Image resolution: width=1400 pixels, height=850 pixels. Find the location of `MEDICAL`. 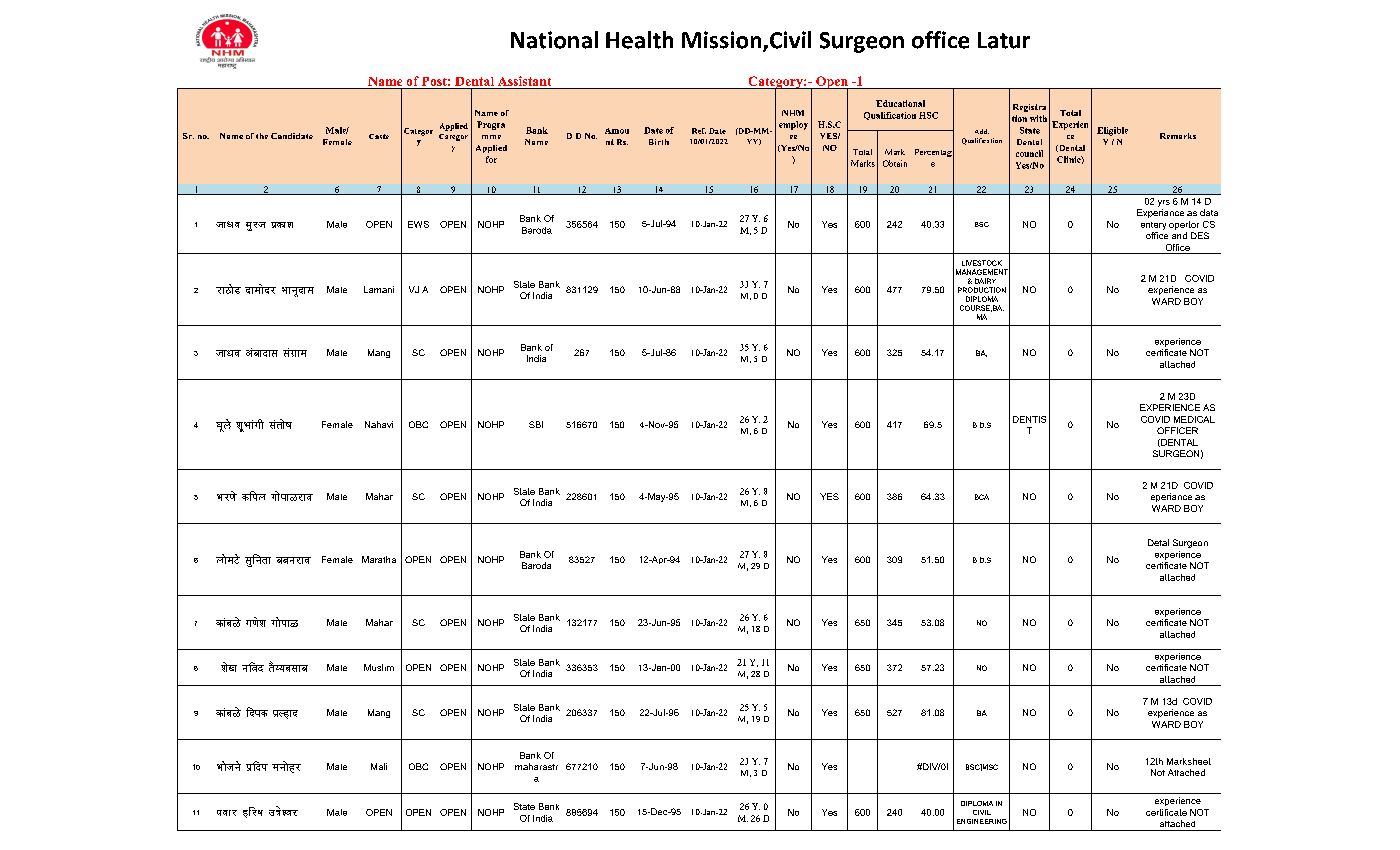

MEDICAL is located at coordinates (1194, 419).
